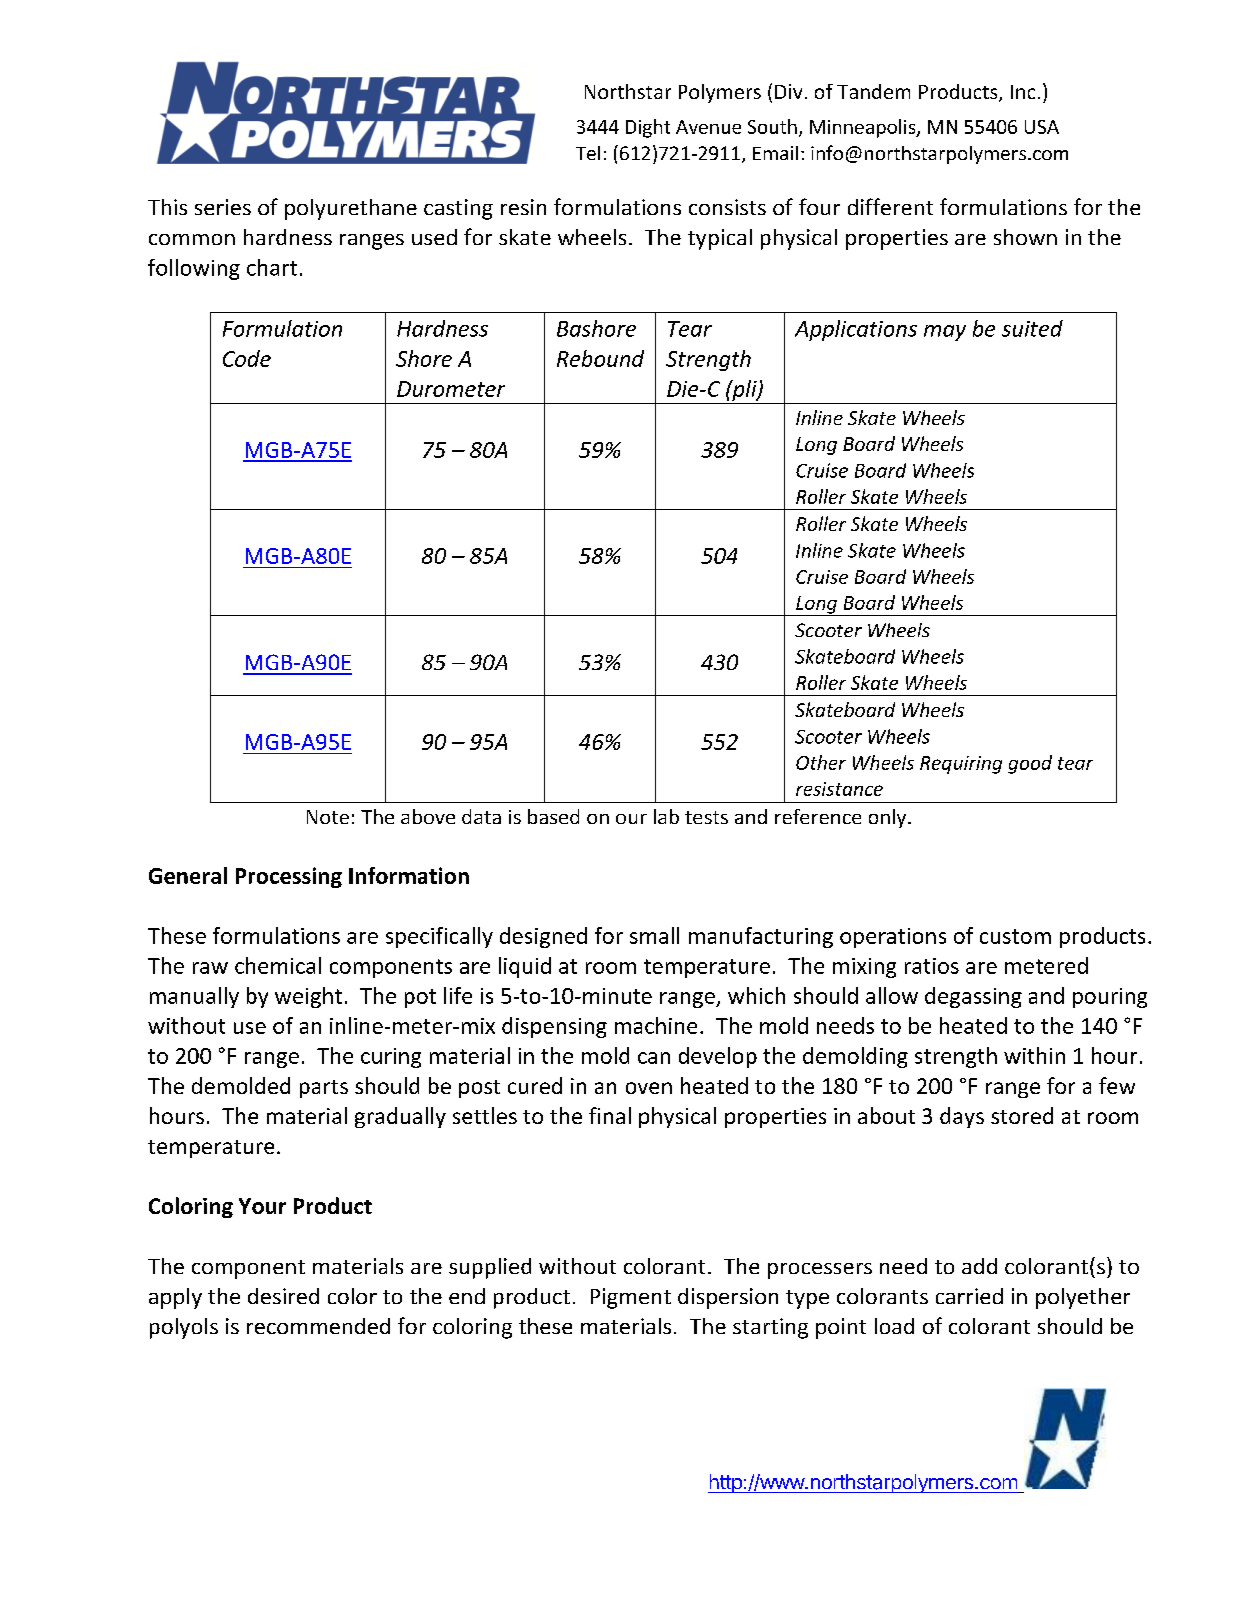  What do you see at coordinates (973, 997) in the screenshot?
I see `degassing` at bounding box center [973, 997].
